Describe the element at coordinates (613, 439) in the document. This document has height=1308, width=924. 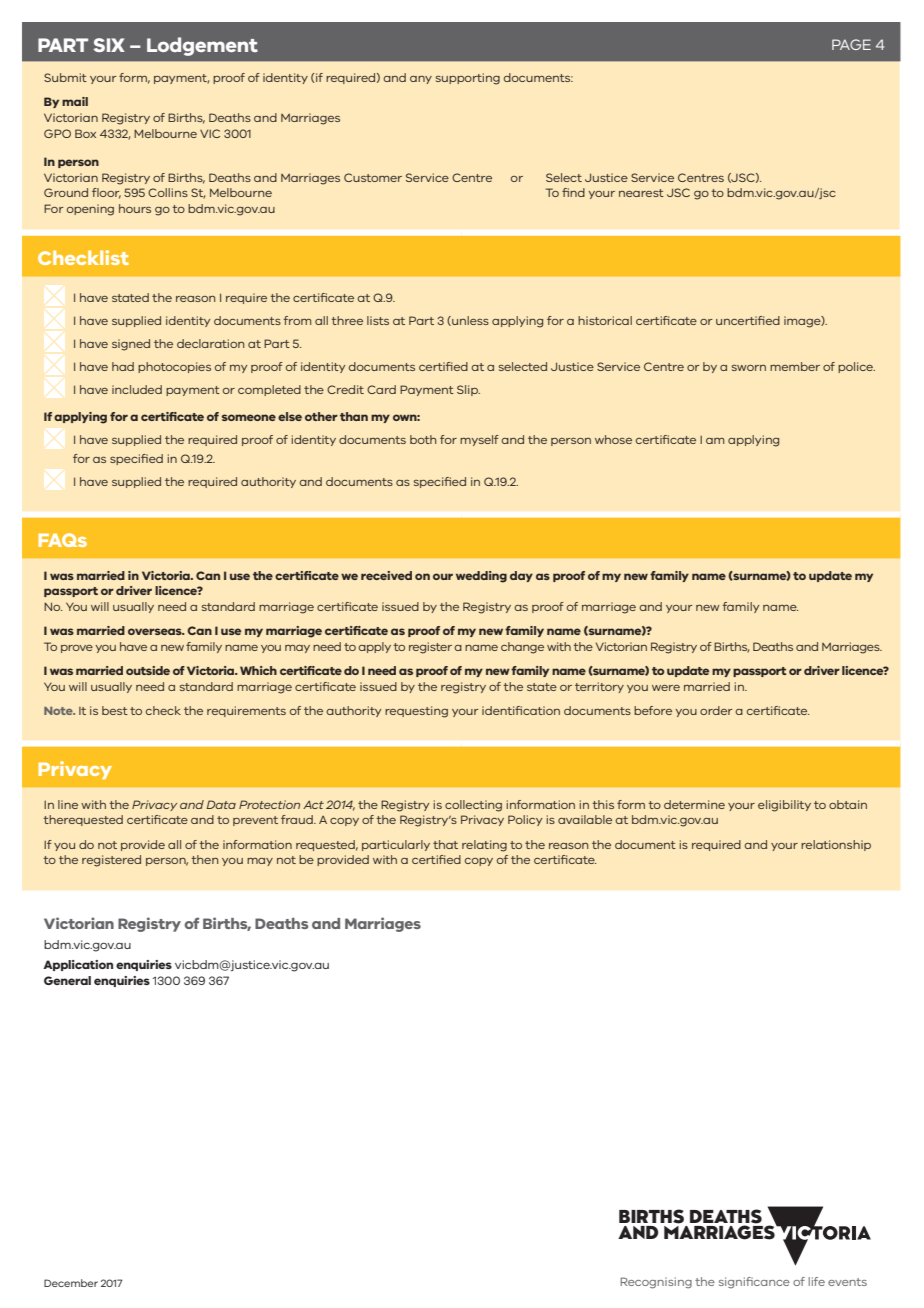
I see `whose` at that location.
